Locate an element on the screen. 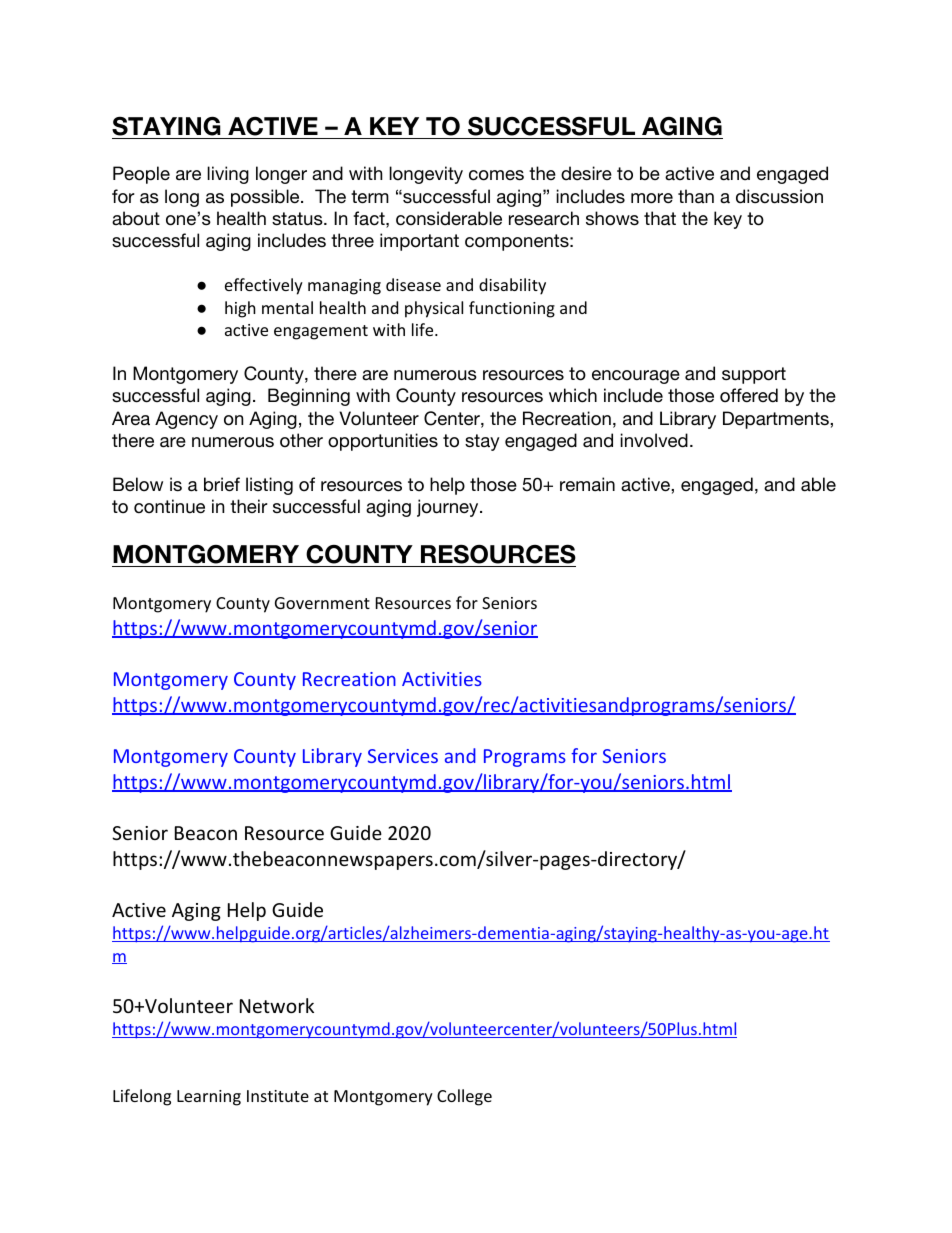 This screenshot has height=1233, width=952. comes is located at coordinates (496, 175).
